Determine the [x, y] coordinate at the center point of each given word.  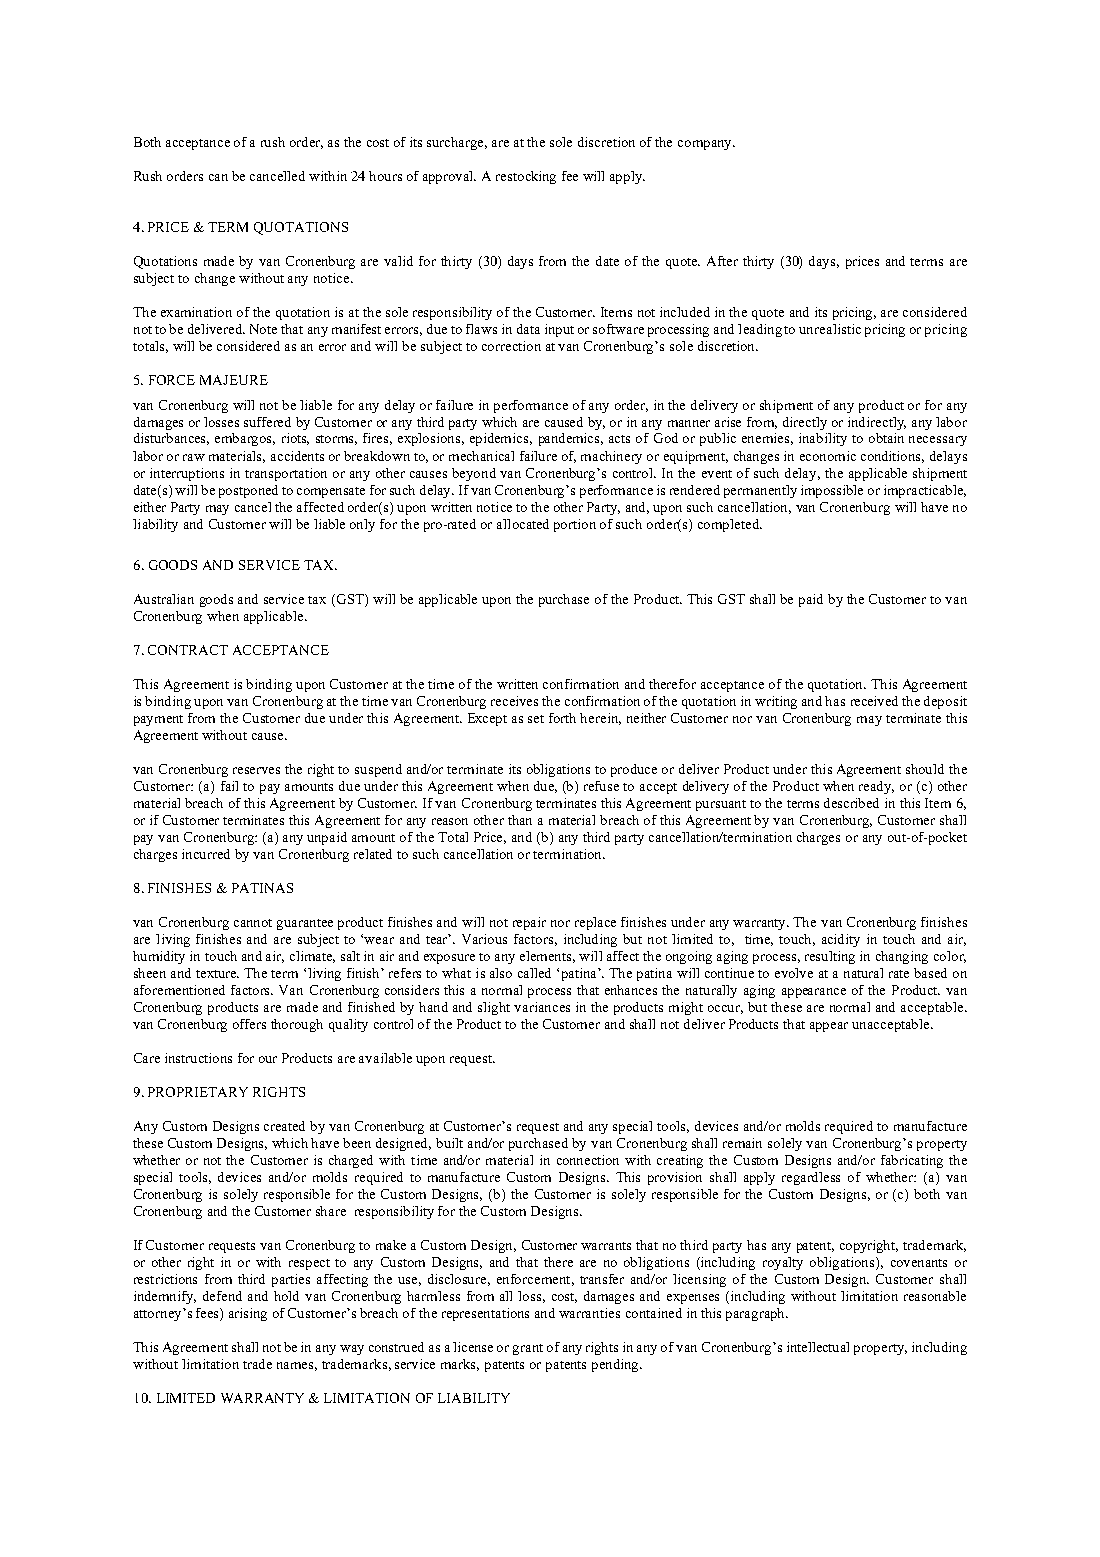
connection [588, 1160]
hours [385, 176]
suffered [267, 422]
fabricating [912, 1161]
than [520, 820]
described [851, 803]
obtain [886, 438]
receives [514, 701]
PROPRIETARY [198, 1092]
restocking [526, 177]
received [874, 701]
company [706, 145]
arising [248, 1314]
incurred [206, 854]
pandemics [571, 439]
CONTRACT [188, 650]
